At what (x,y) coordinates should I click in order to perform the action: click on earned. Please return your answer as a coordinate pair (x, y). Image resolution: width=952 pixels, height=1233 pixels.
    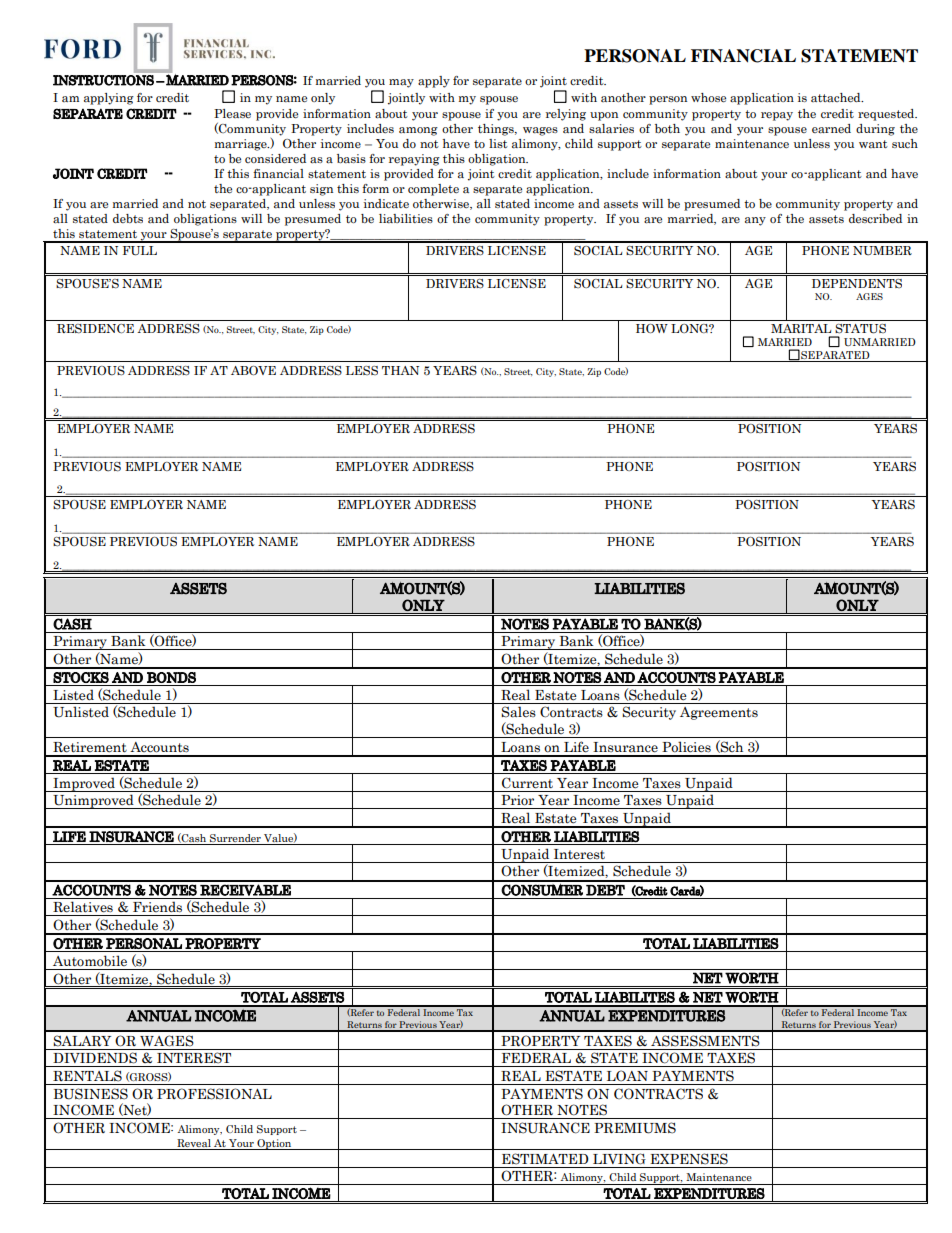
    Looking at the image, I should click on (831, 129).
